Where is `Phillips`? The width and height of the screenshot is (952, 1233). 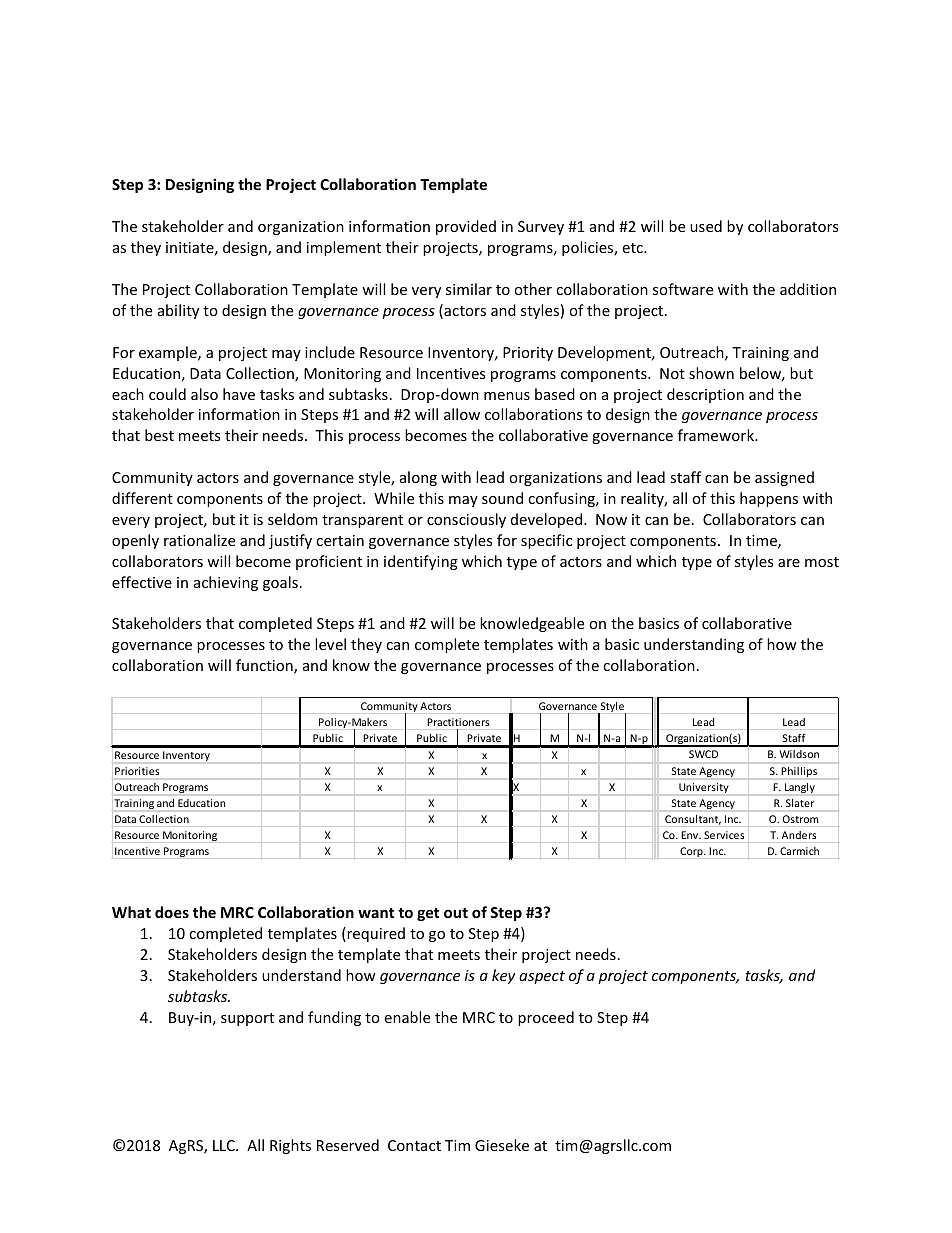 Phillips is located at coordinates (799, 772).
